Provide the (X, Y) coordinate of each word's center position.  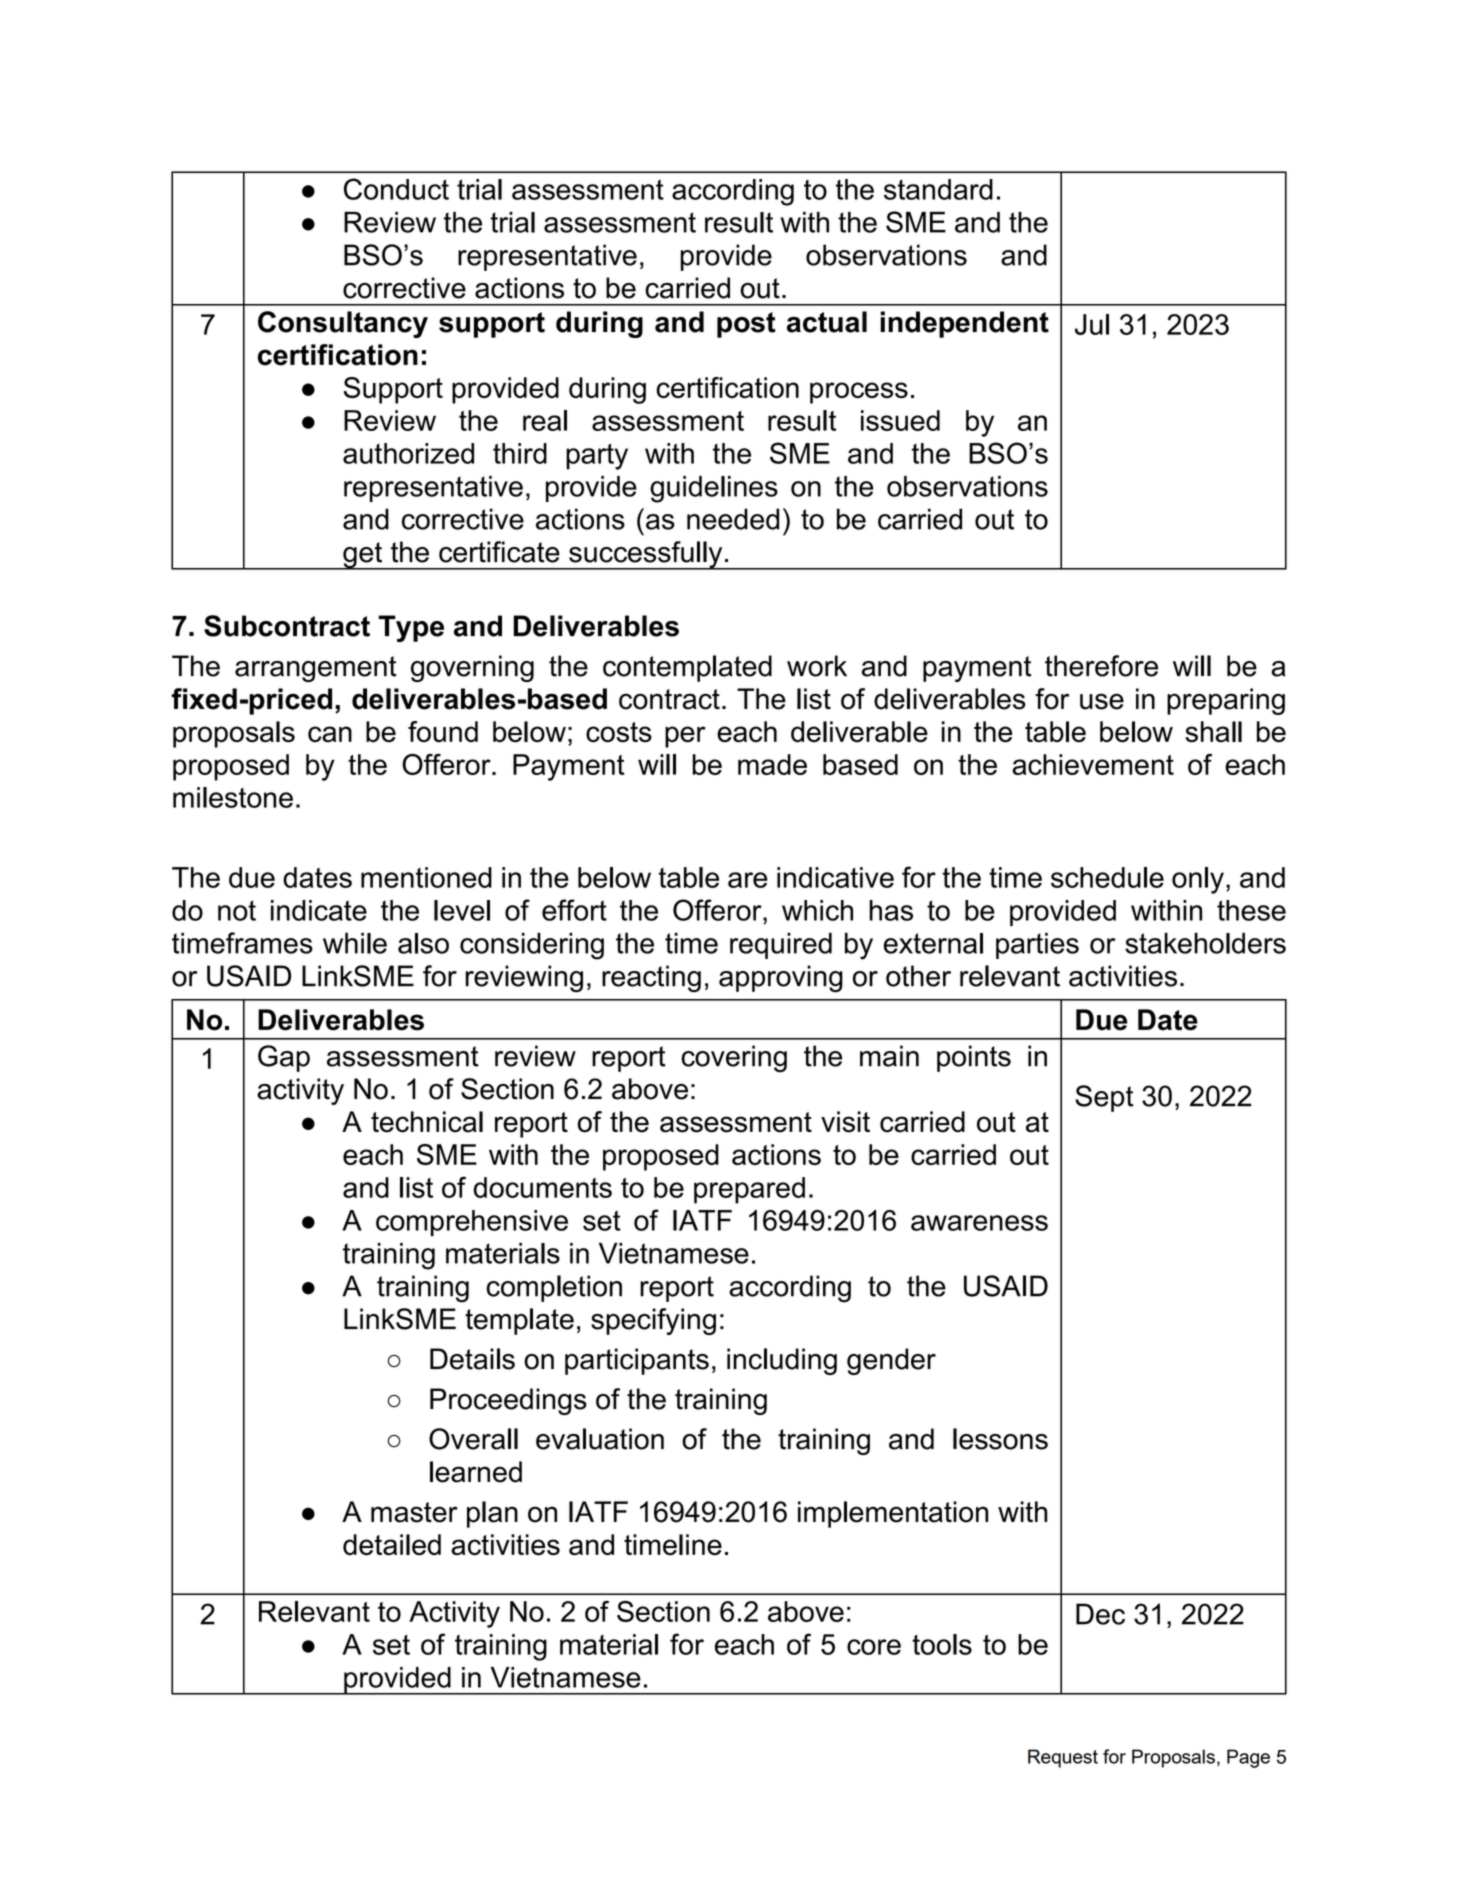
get (363, 556)
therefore (1101, 666)
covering (734, 1059)
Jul (1092, 324)
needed (733, 519)
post (746, 325)
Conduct (396, 189)
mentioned (426, 877)
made (772, 764)
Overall (473, 1439)
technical (427, 1122)
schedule (1107, 877)
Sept (1104, 1098)
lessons (1000, 1439)
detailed (392, 1544)
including (782, 1361)
